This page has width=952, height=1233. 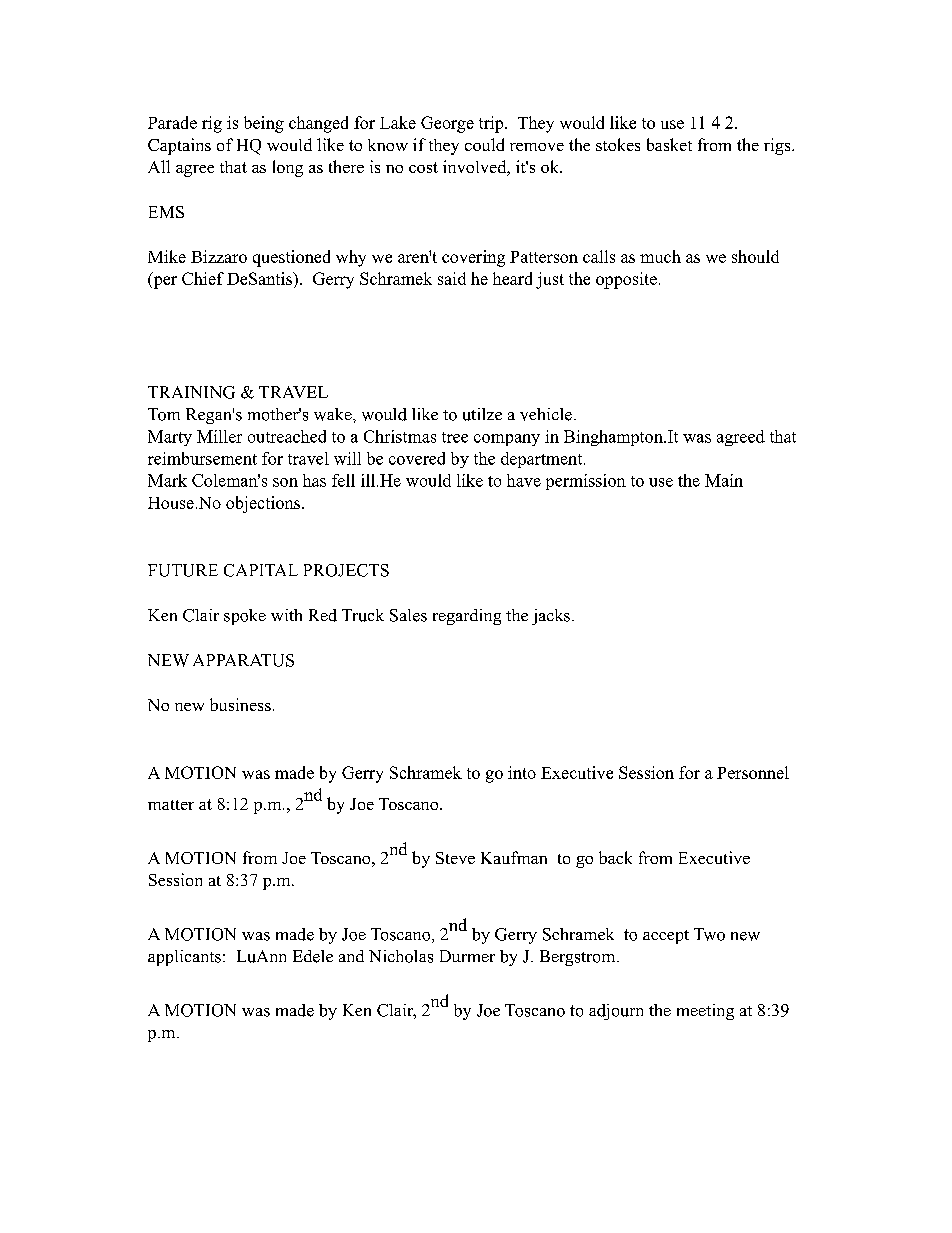 What do you see at coordinates (261, 570) in the page?
I see `CAPITAL` at bounding box center [261, 570].
